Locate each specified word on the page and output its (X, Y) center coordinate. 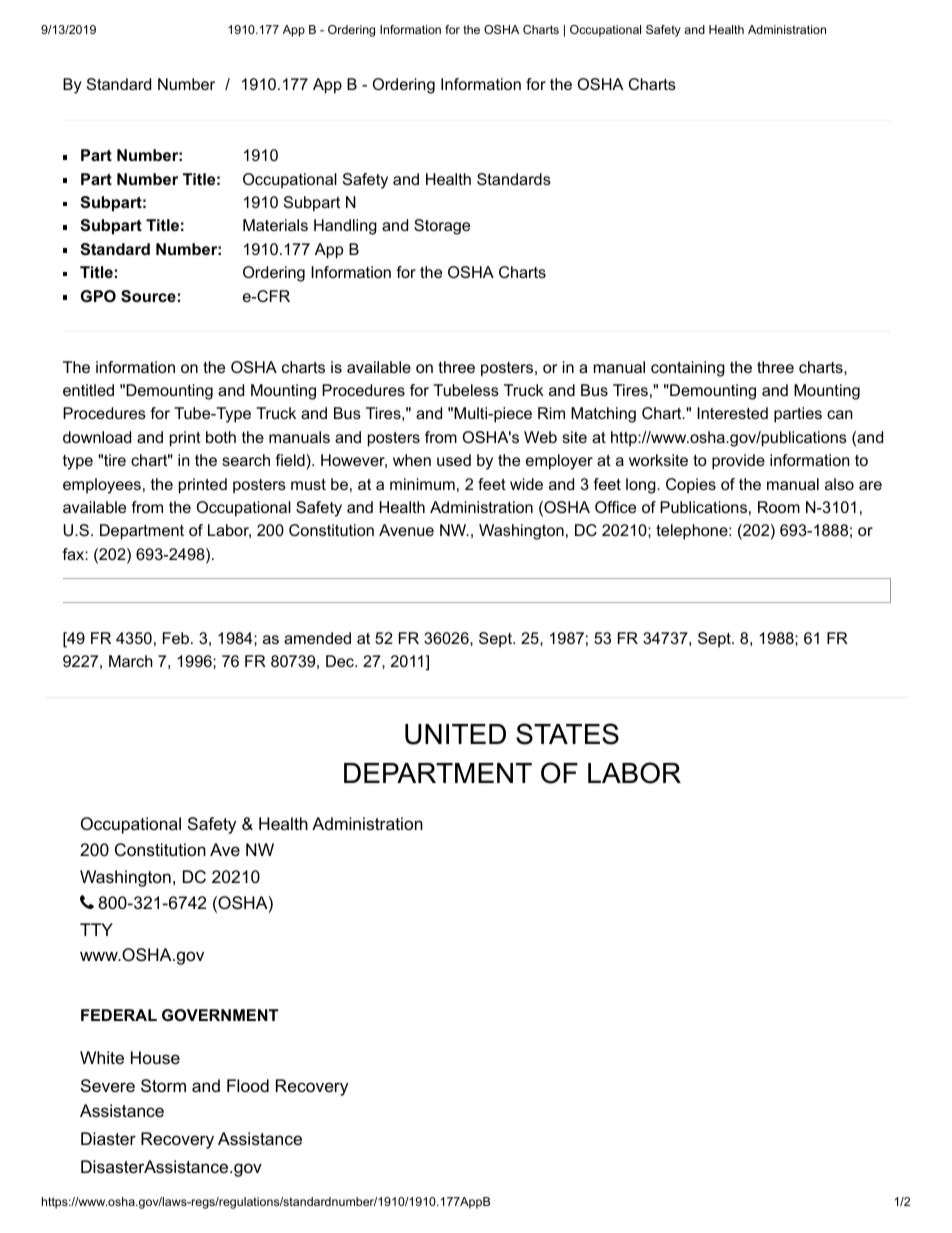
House (155, 1058)
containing (688, 369)
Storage (442, 227)
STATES (567, 734)
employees (102, 486)
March (131, 661)
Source (148, 296)
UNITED (455, 734)
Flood (248, 1085)
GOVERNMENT (220, 1015)
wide (526, 484)
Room (779, 507)
